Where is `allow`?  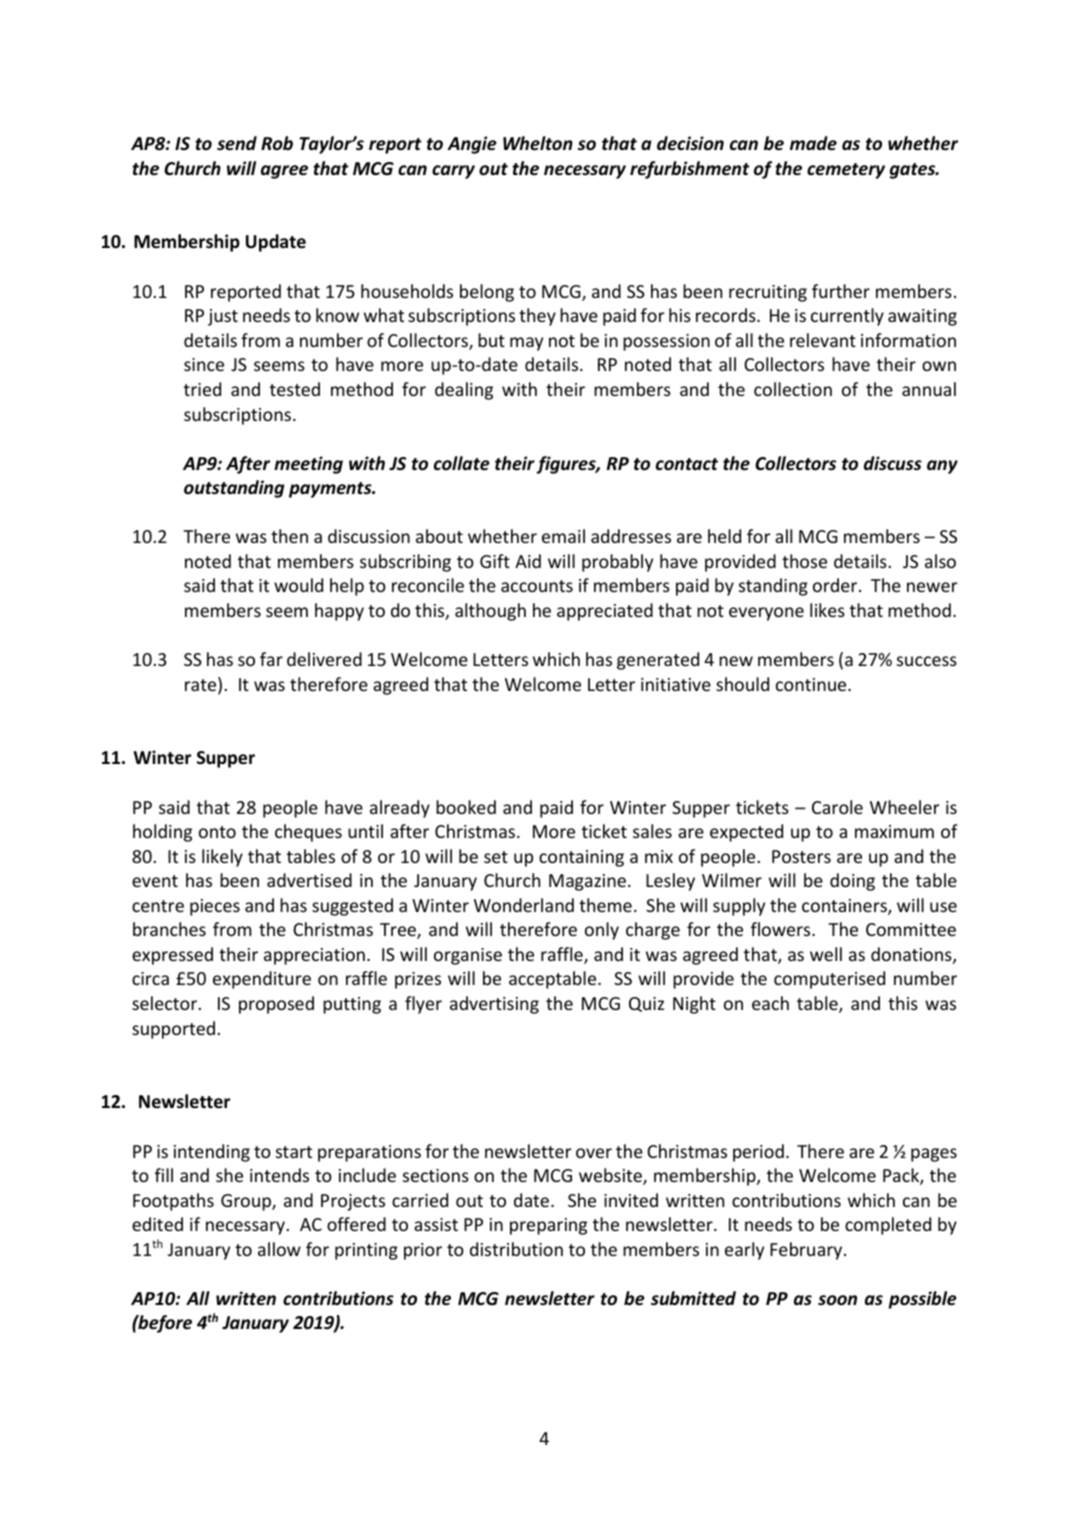 allow is located at coordinates (279, 1249).
